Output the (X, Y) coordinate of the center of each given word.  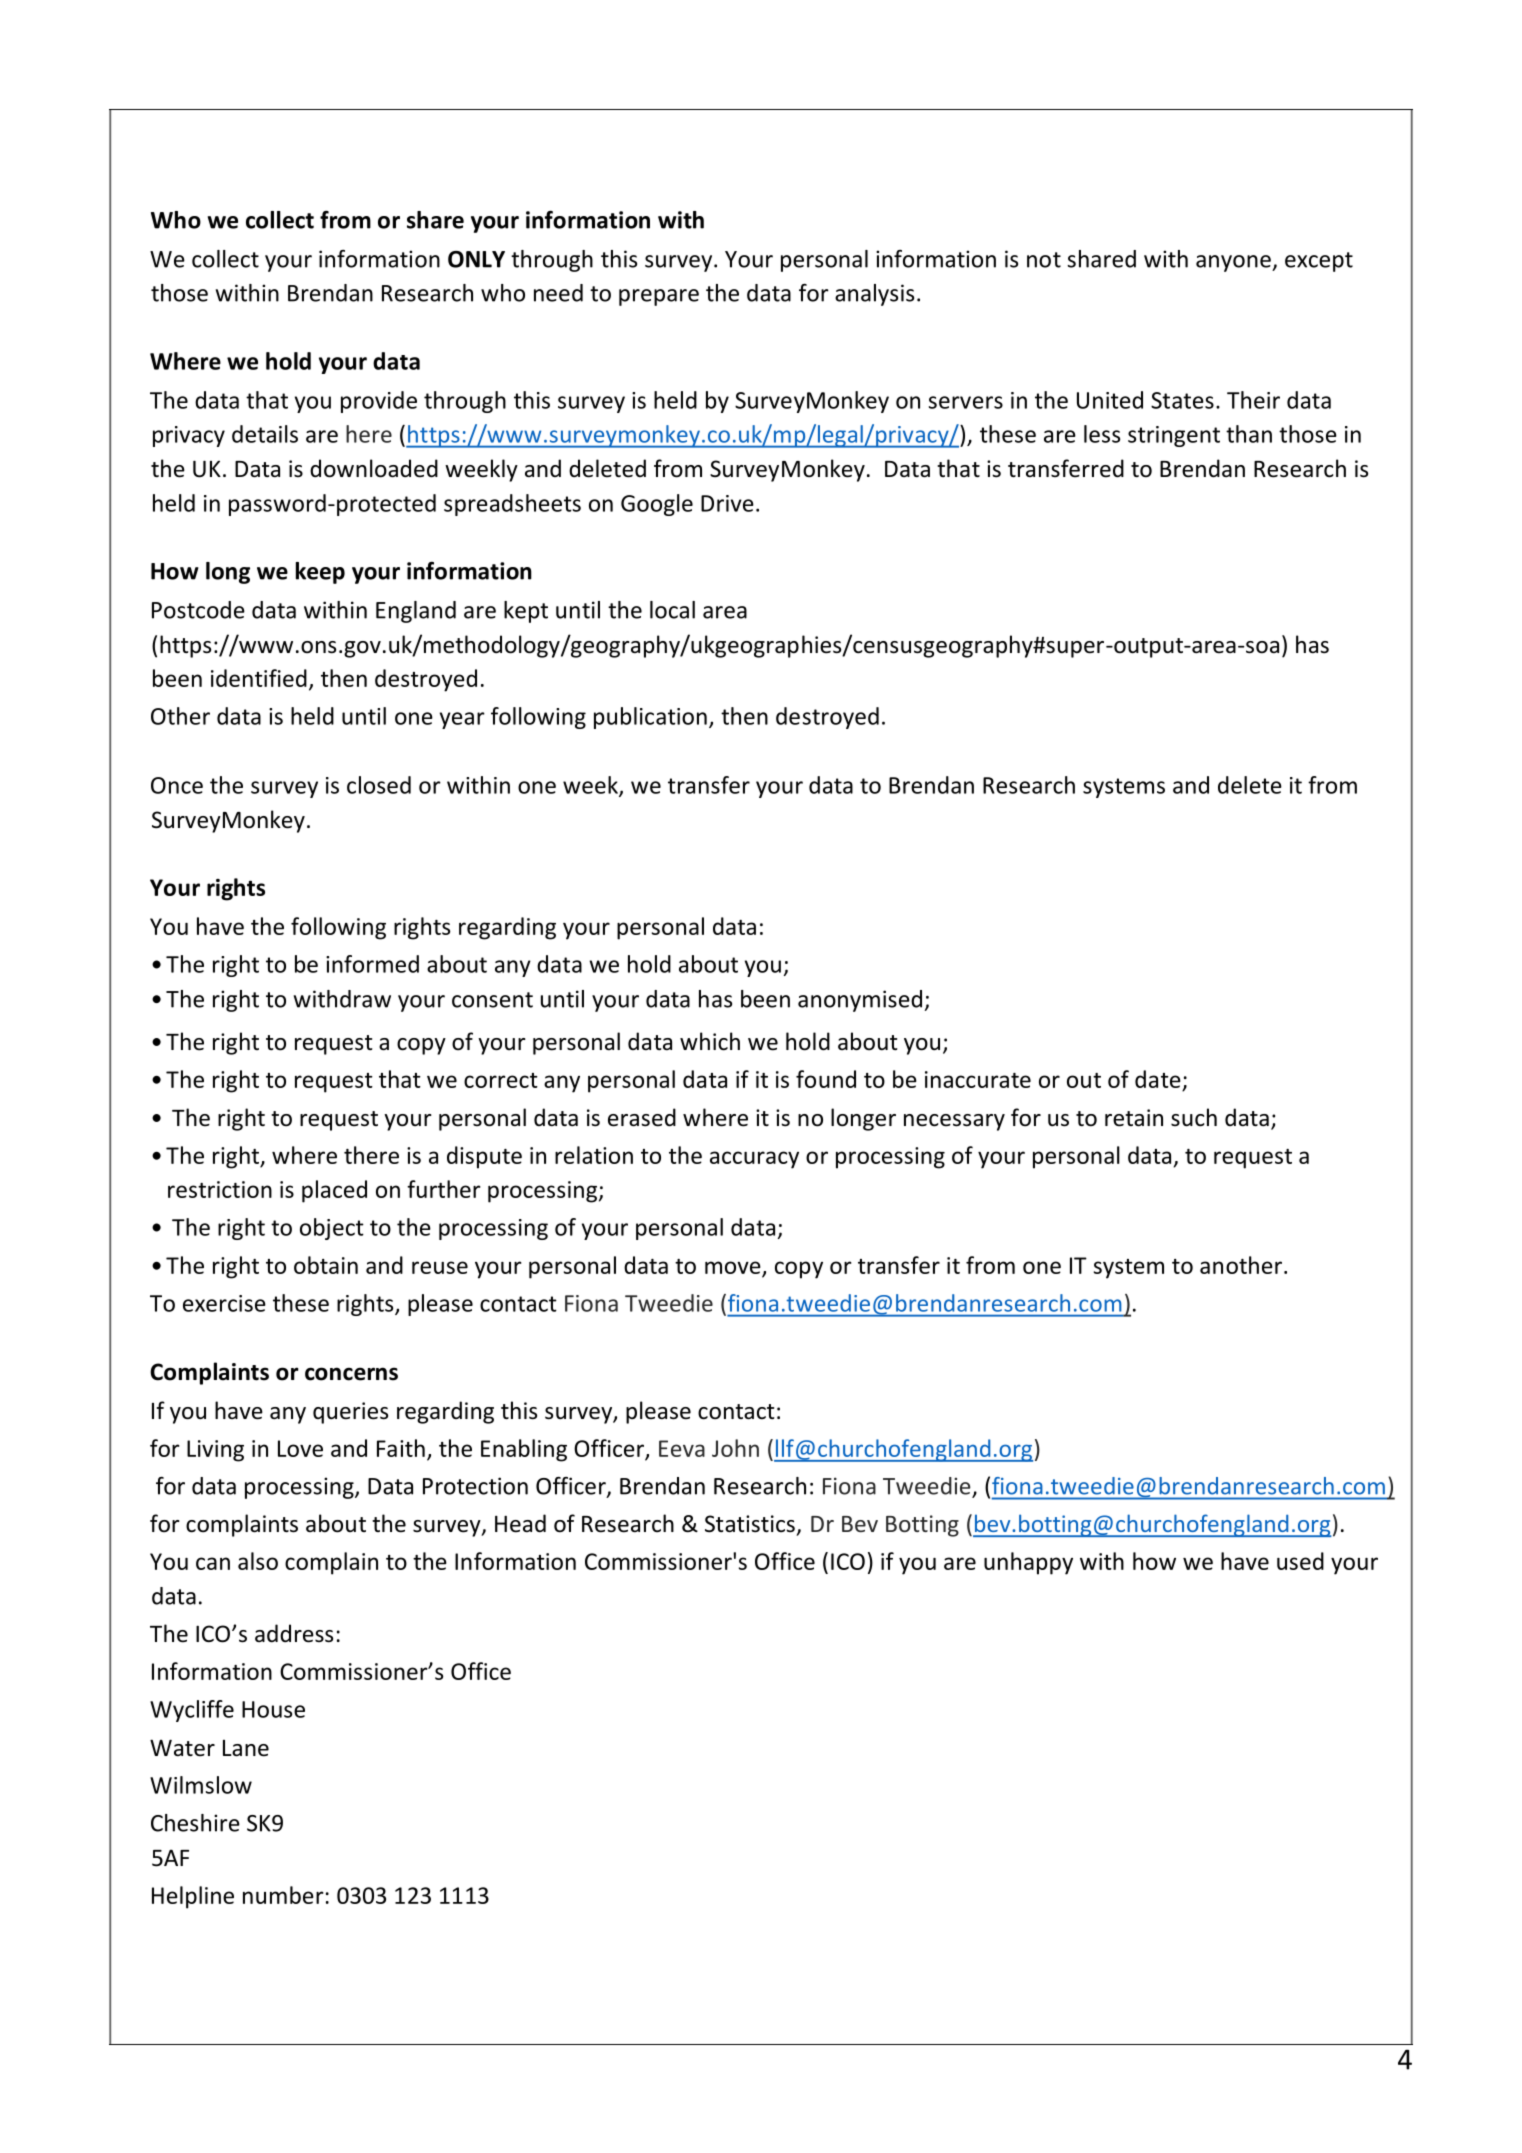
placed (334, 1191)
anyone (1234, 263)
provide (379, 402)
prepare (659, 297)
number (283, 1895)
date (1158, 1079)
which (710, 1041)
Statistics (750, 1524)
